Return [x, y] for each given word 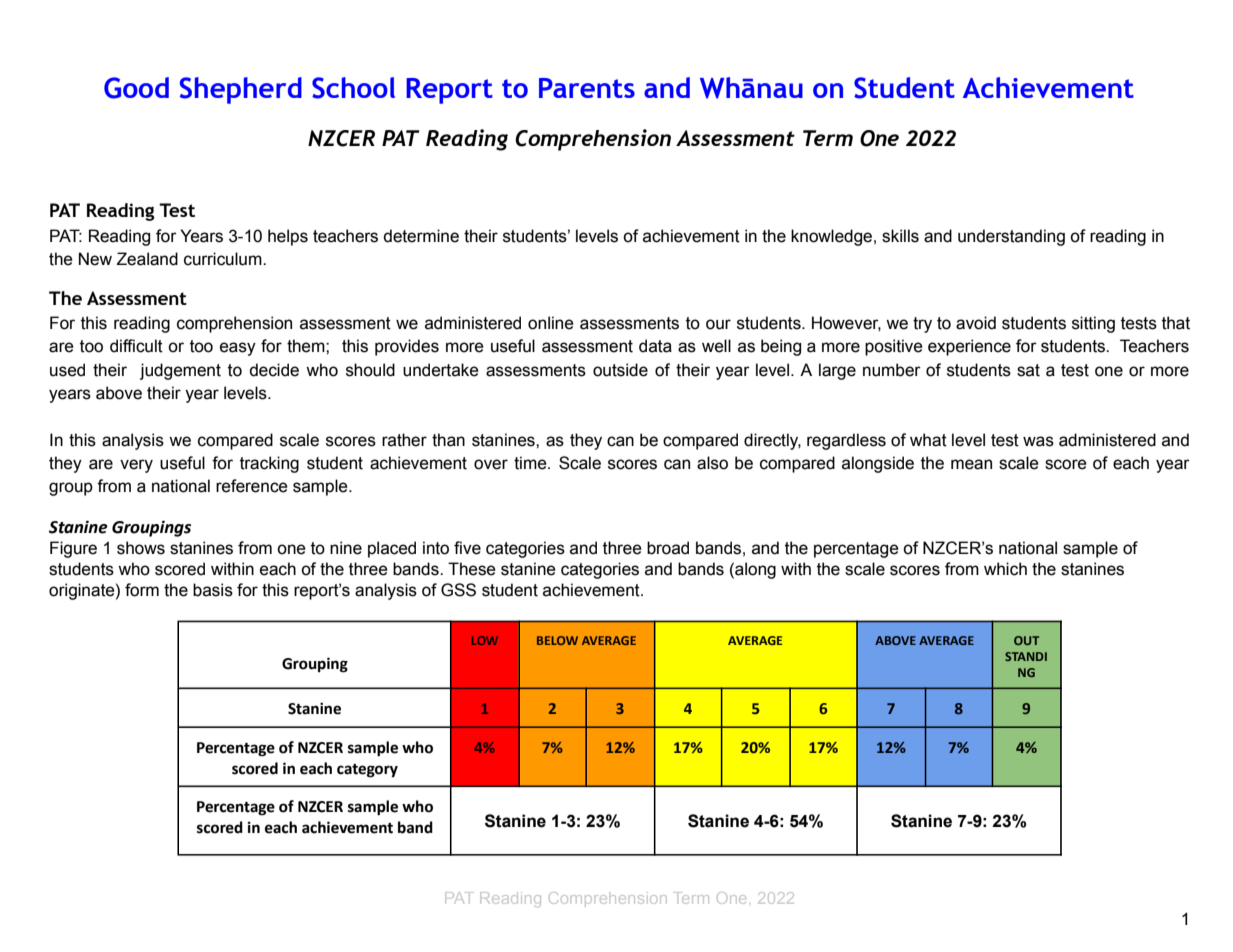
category [367, 771]
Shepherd [241, 90]
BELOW [557, 640]
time [531, 463]
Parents [587, 88]
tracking [269, 464]
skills [900, 236]
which [1005, 569]
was [1038, 441]
